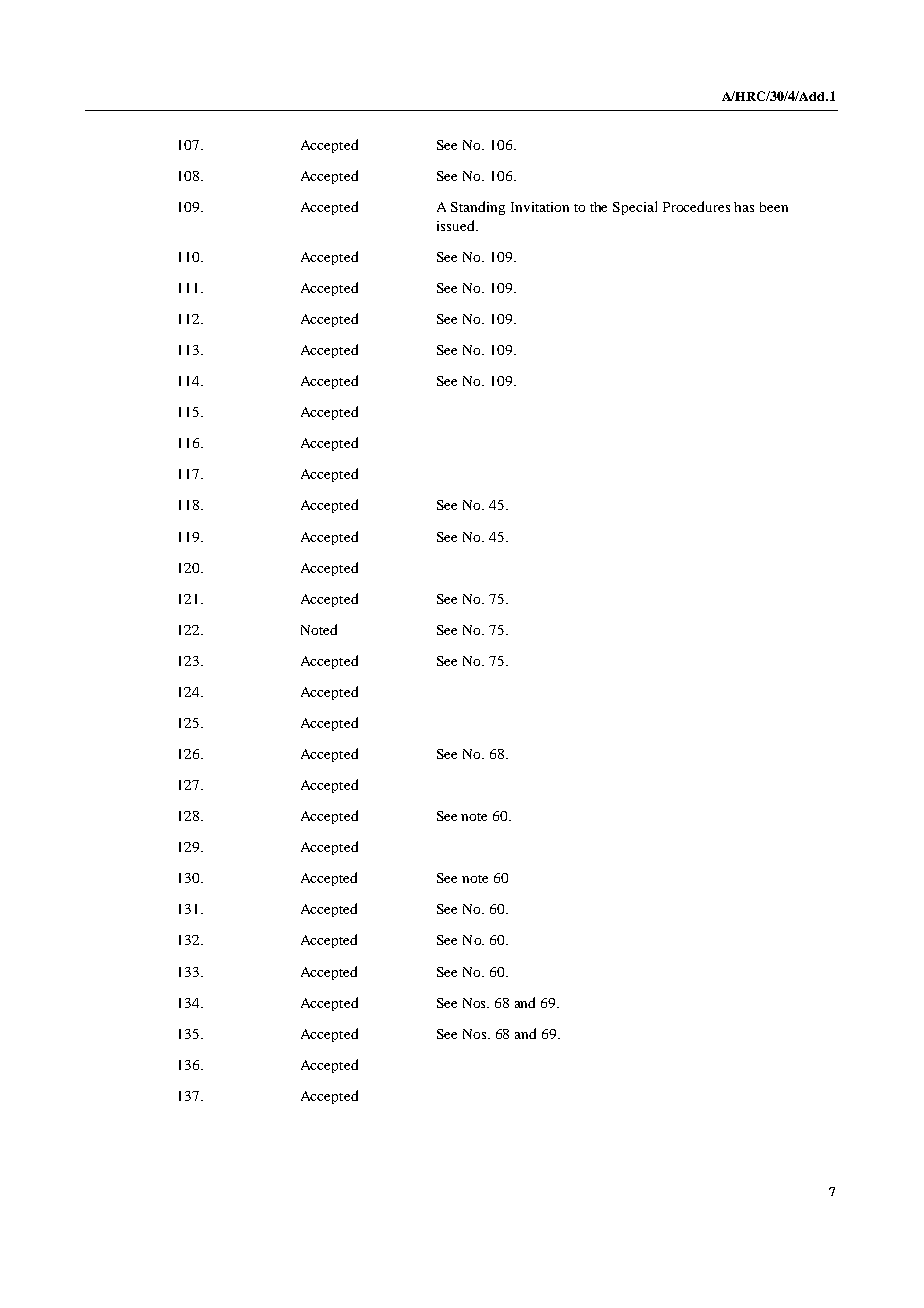 The height and width of the screenshot is (1308, 924). What do you see at coordinates (635, 208) in the screenshot?
I see `Special` at bounding box center [635, 208].
